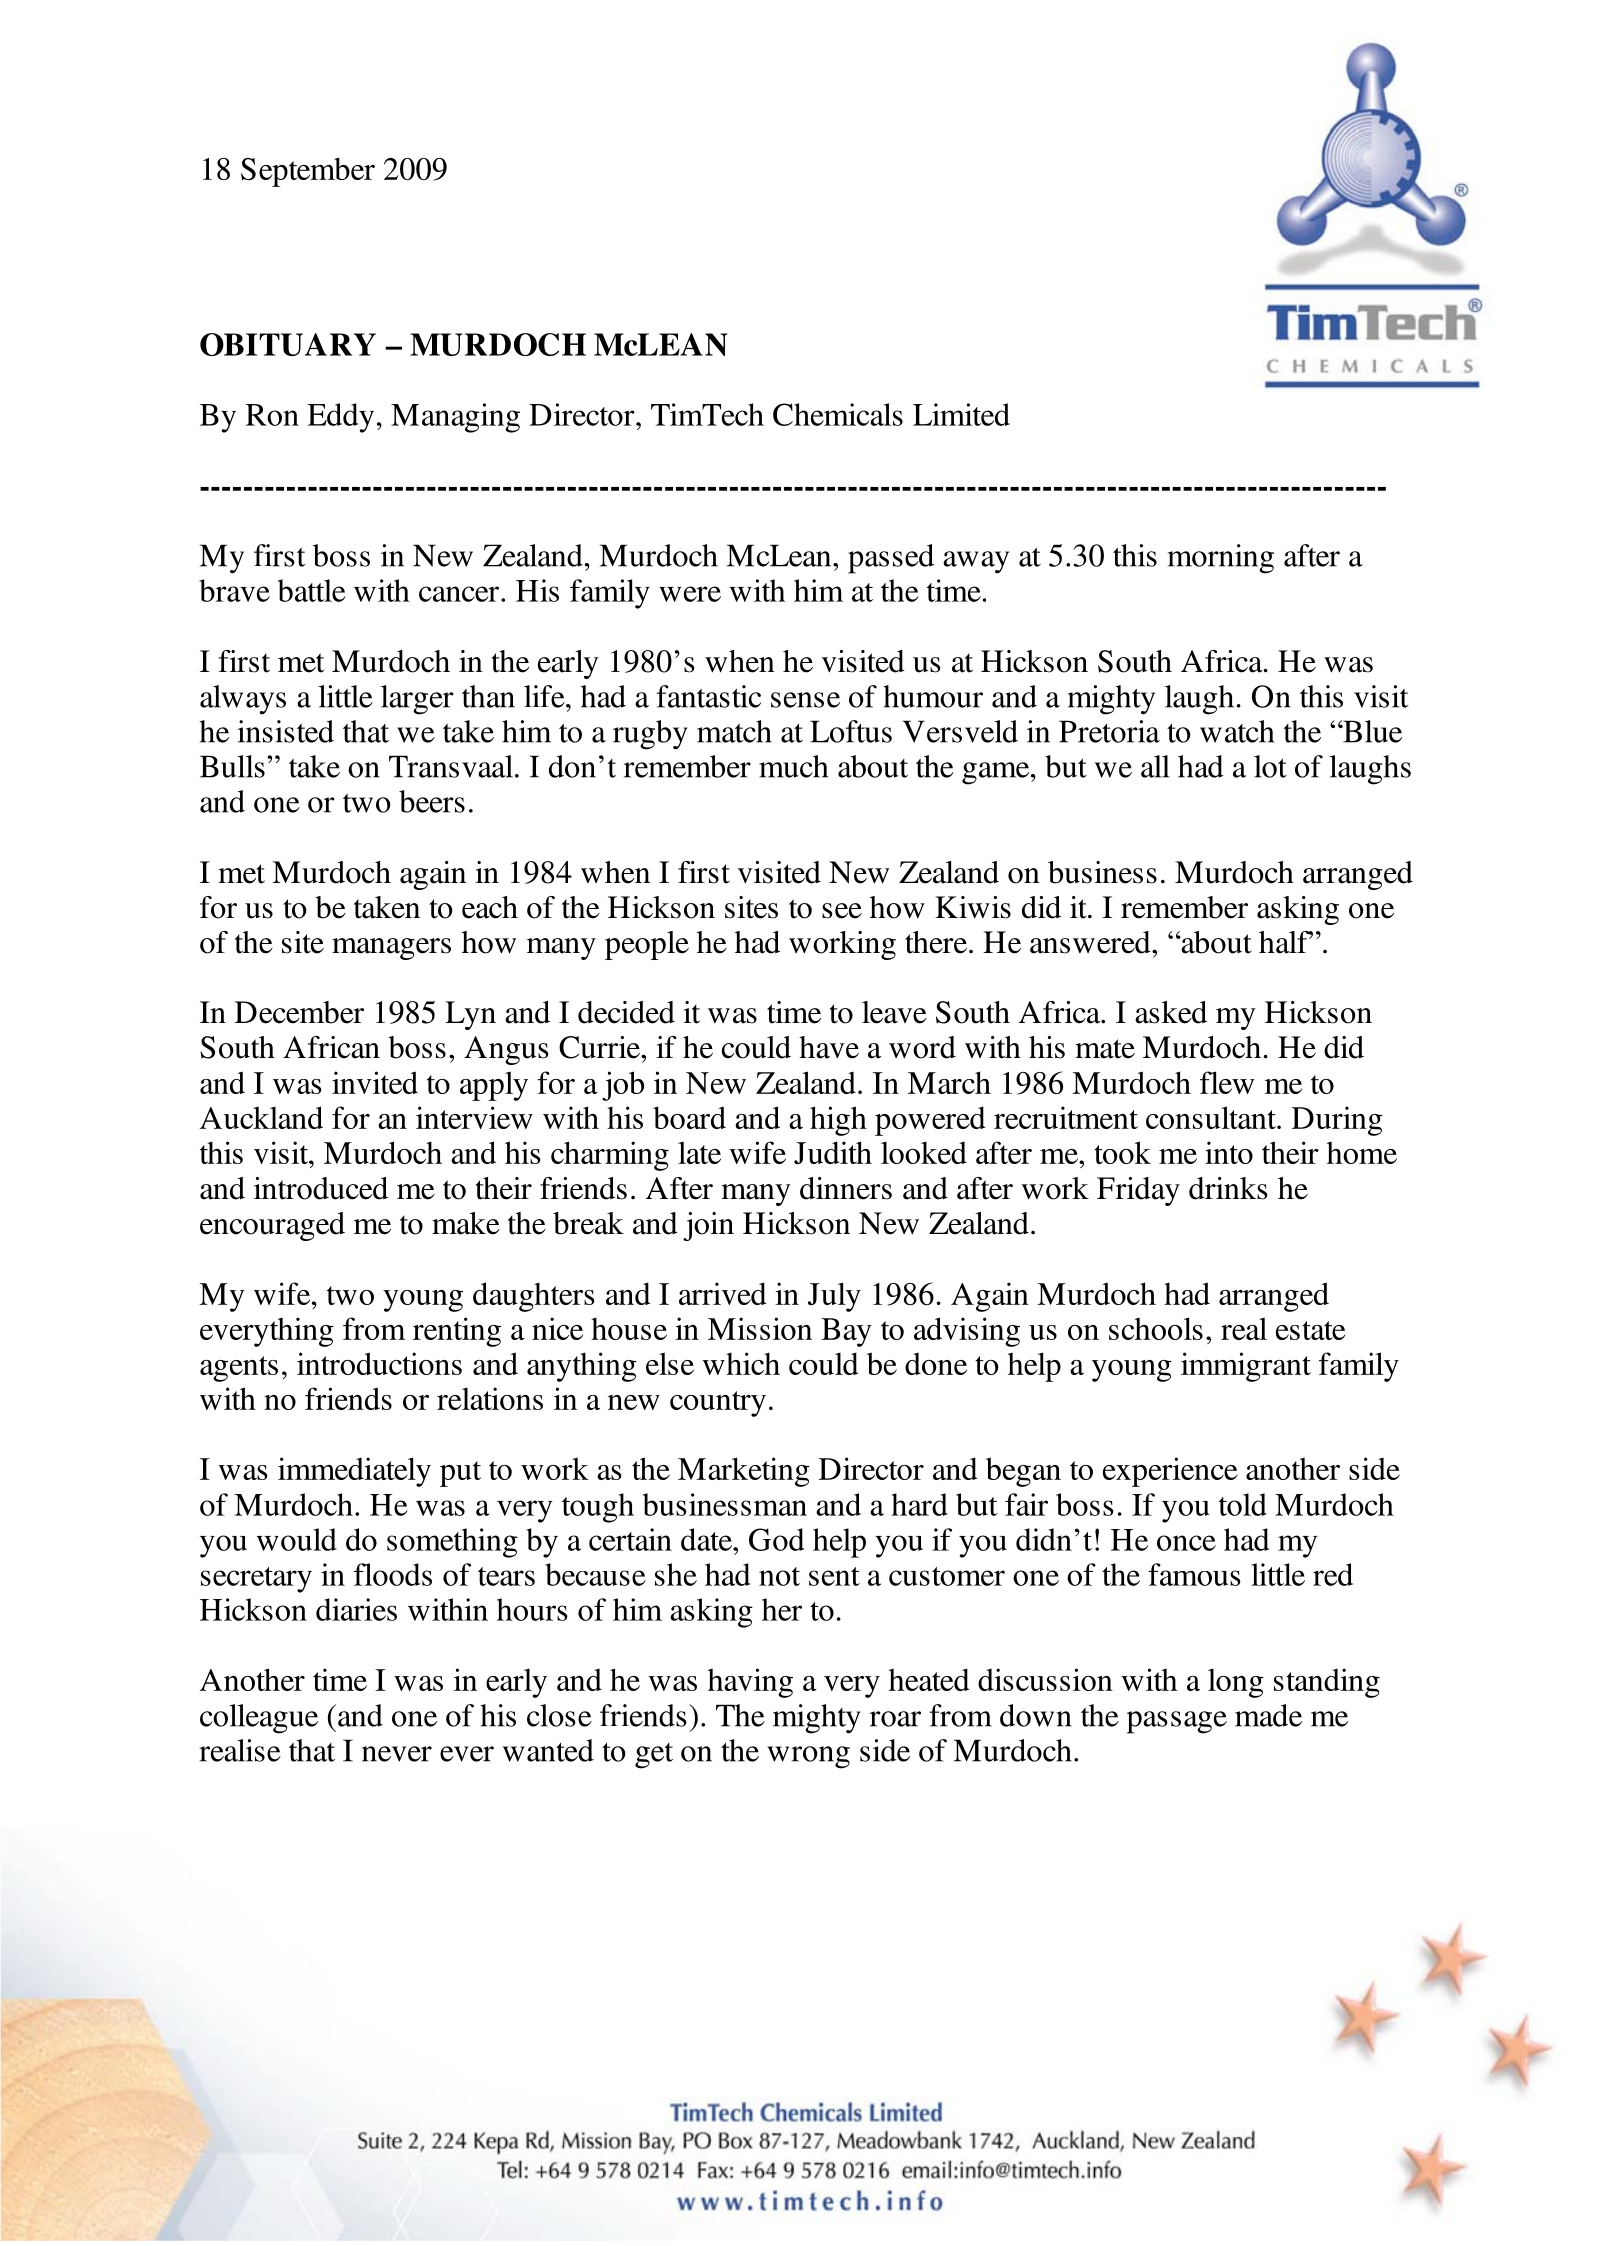  What do you see at coordinates (961, 414) in the document?
I see `Limited` at bounding box center [961, 414].
